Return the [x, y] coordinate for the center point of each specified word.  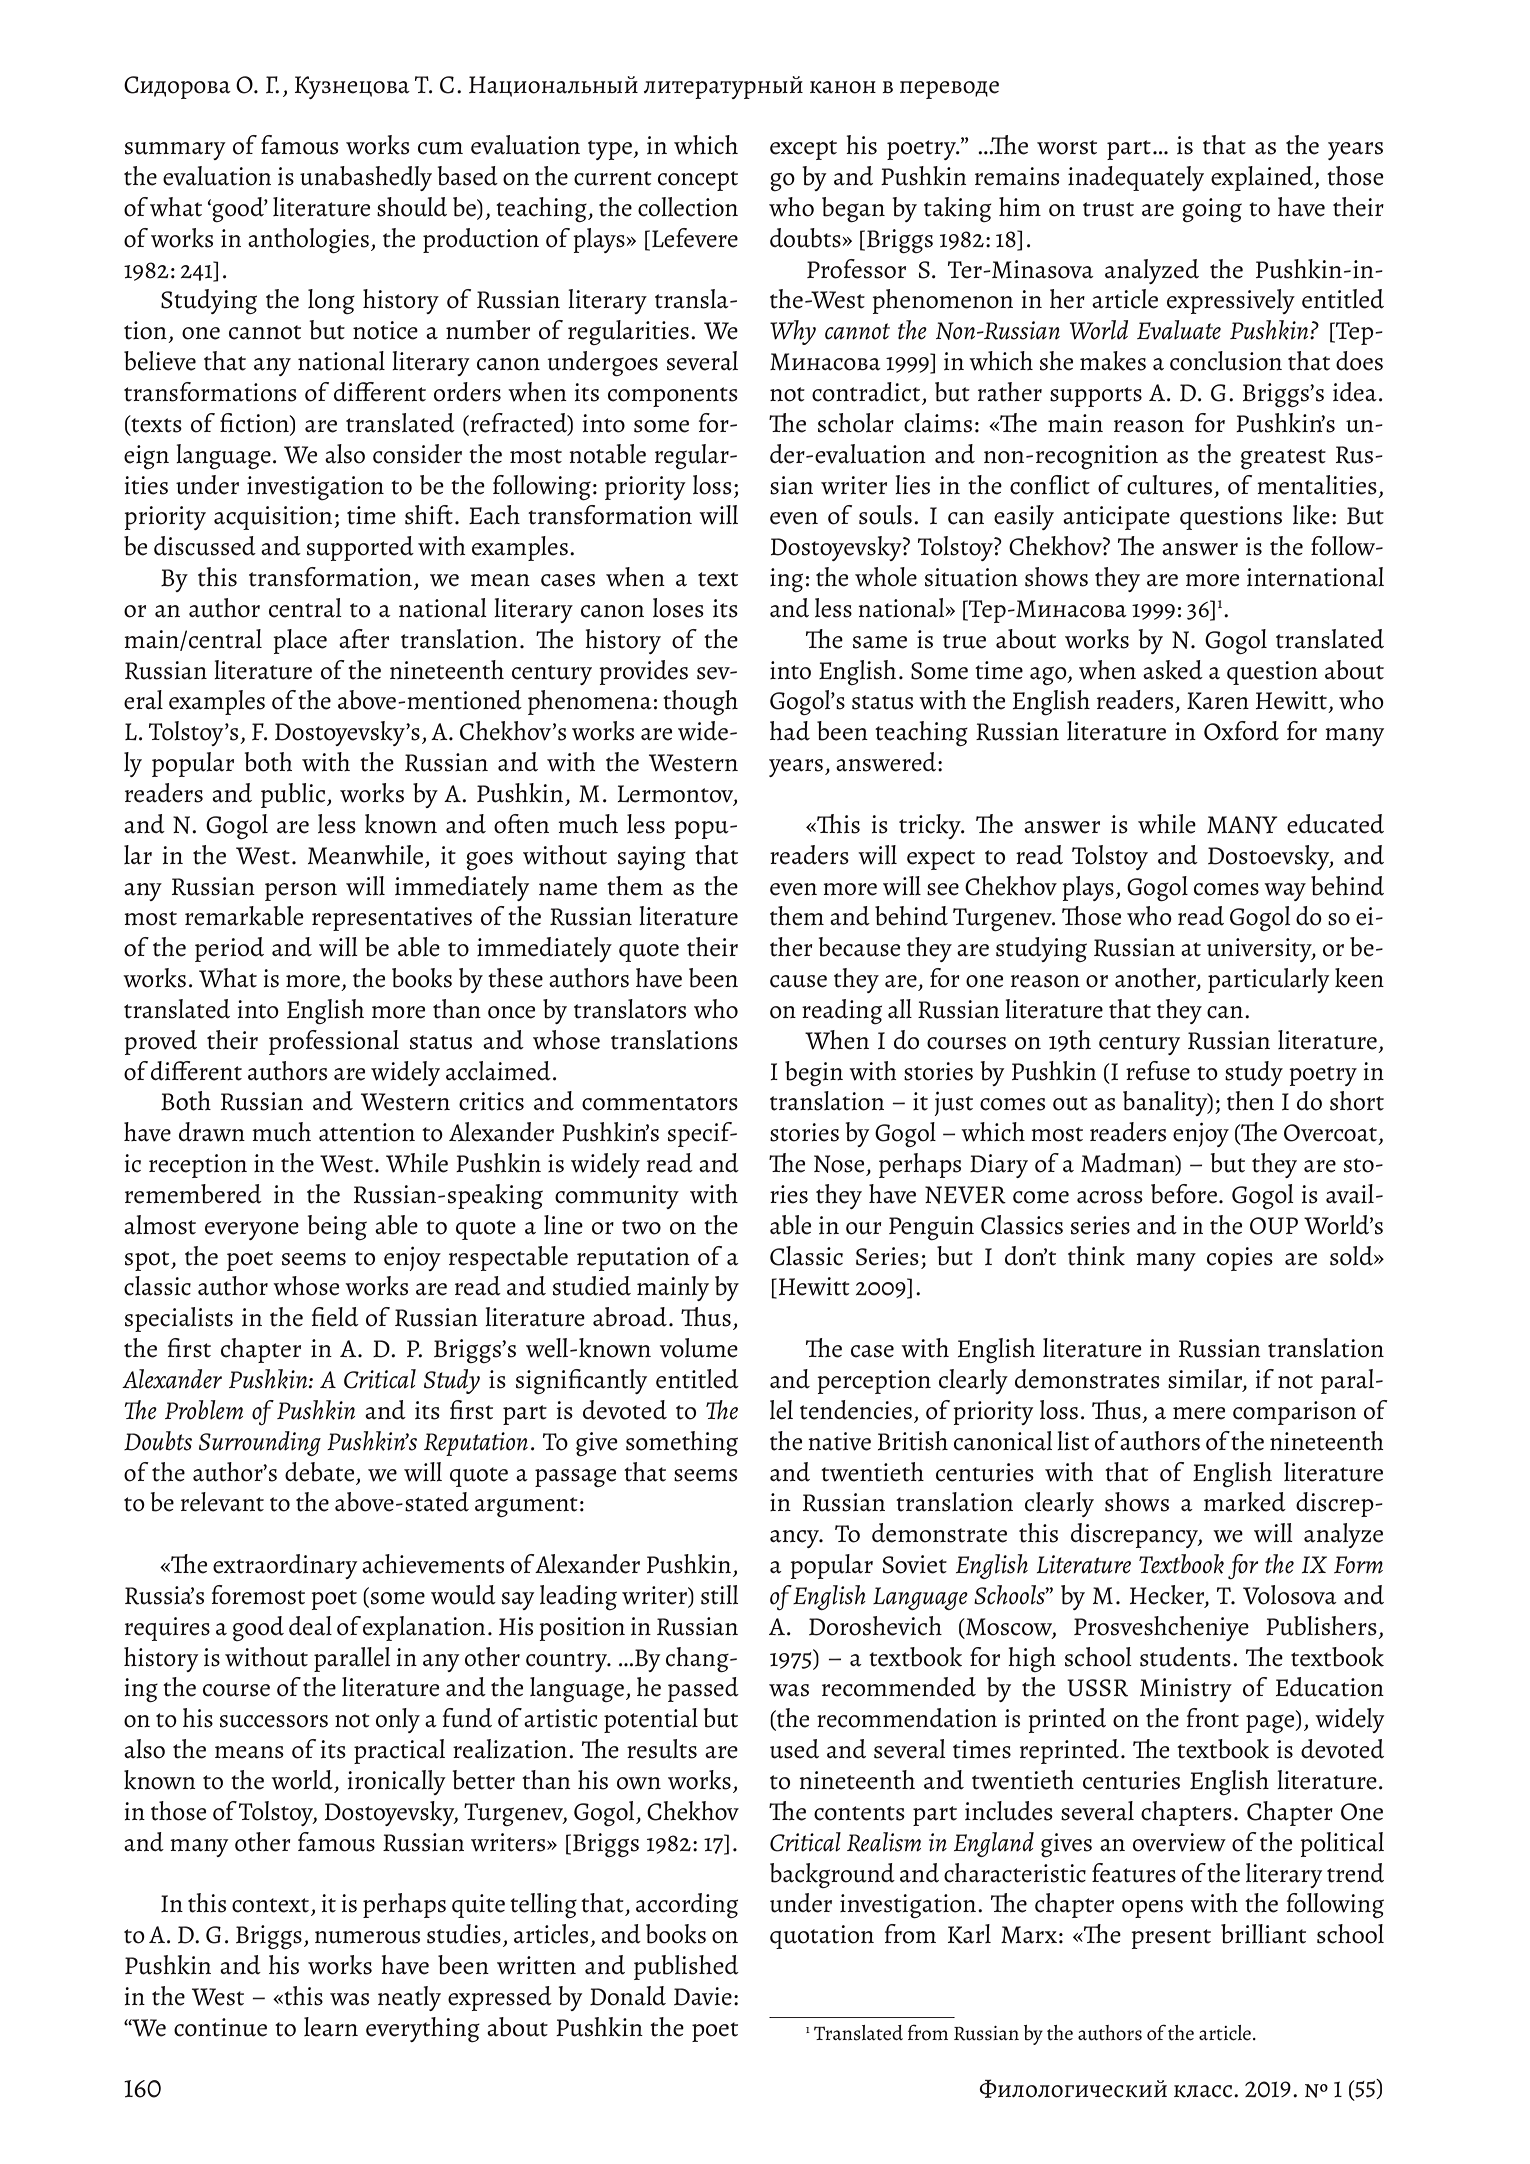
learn [331, 2027]
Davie [703, 1996]
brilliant [1263, 1934]
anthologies [308, 241]
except [803, 150]
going [1212, 210]
